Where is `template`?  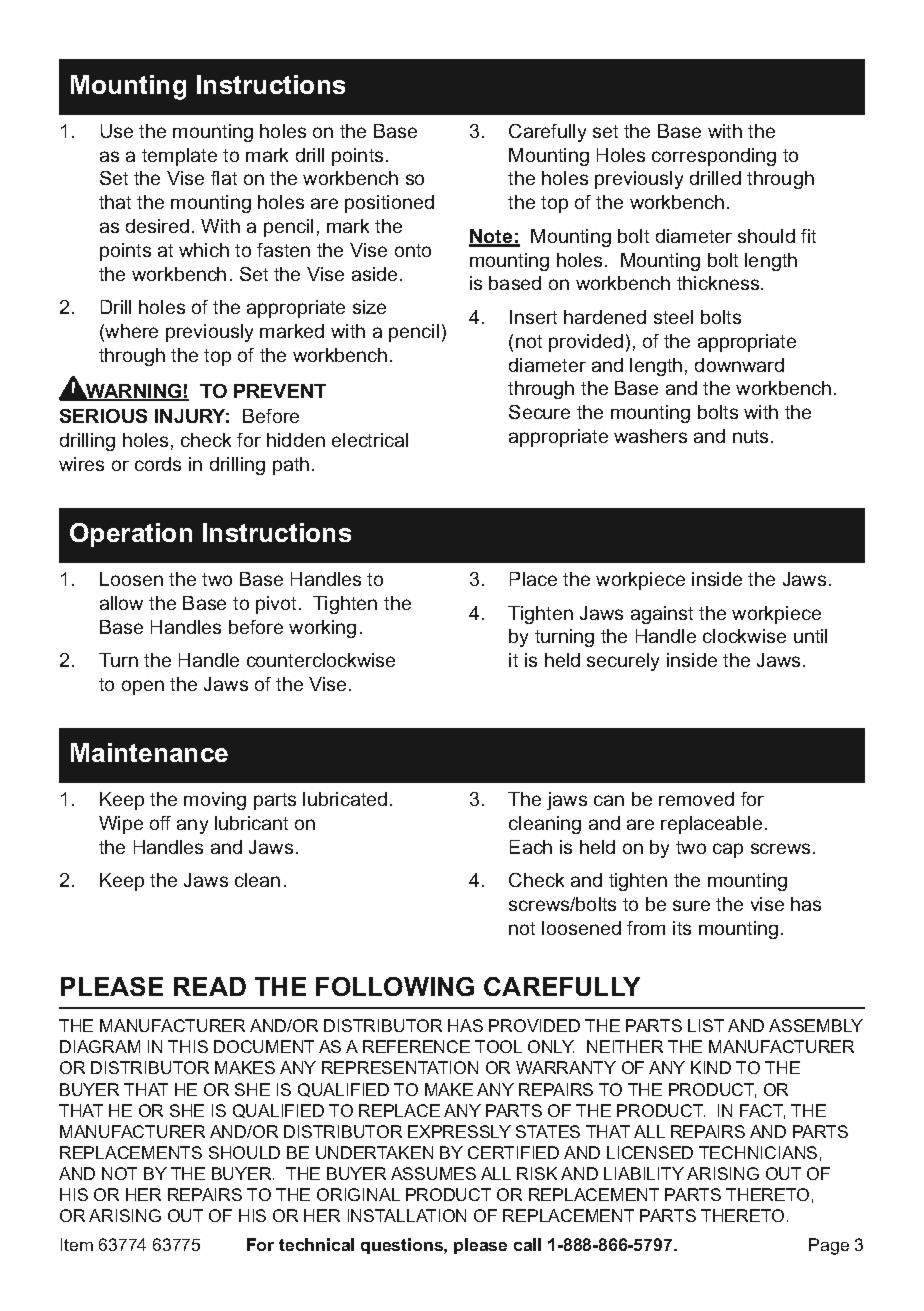
template is located at coordinates (179, 157).
